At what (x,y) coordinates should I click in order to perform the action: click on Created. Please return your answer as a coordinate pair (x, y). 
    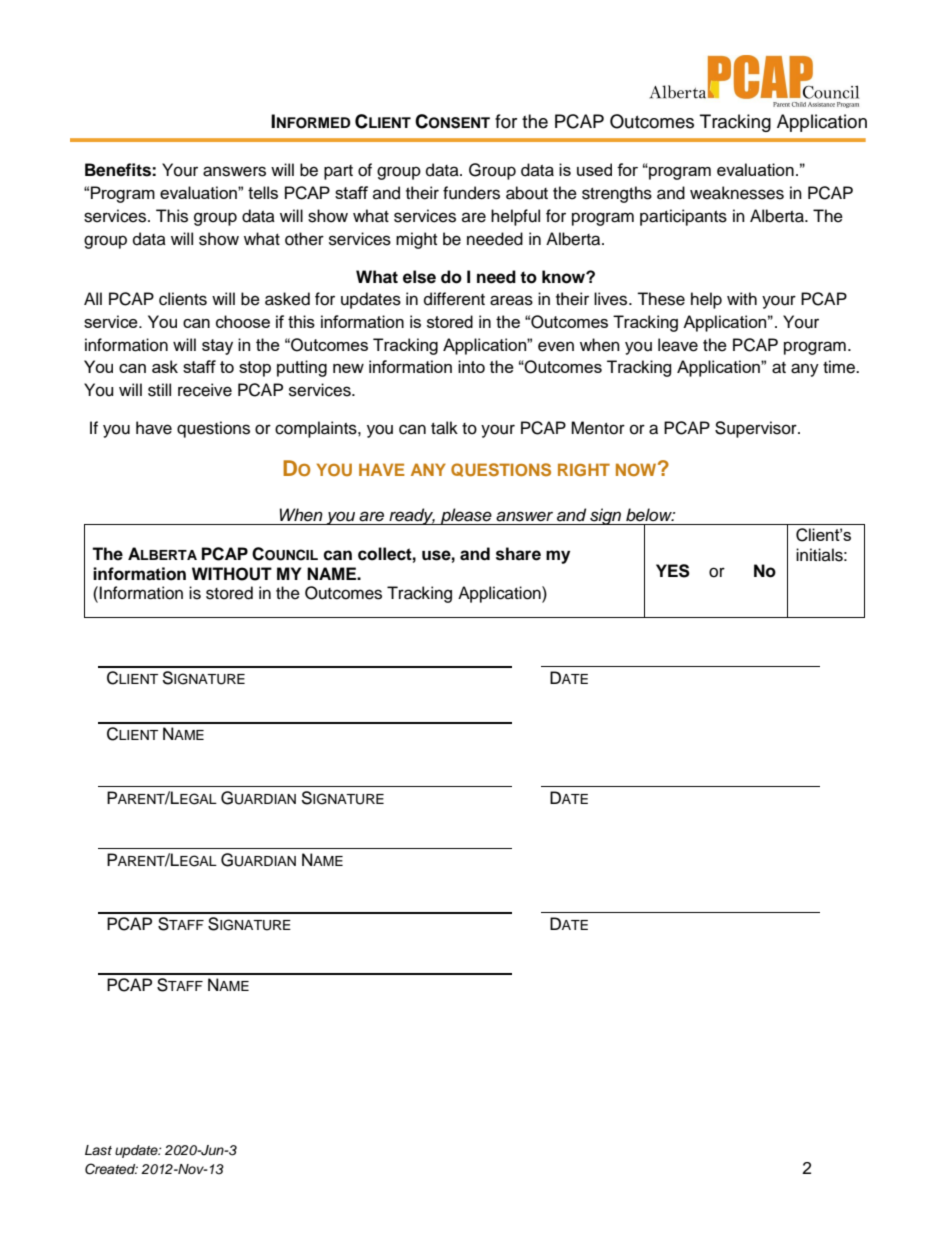
    Looking at the image, I should click on (111, 1169).
